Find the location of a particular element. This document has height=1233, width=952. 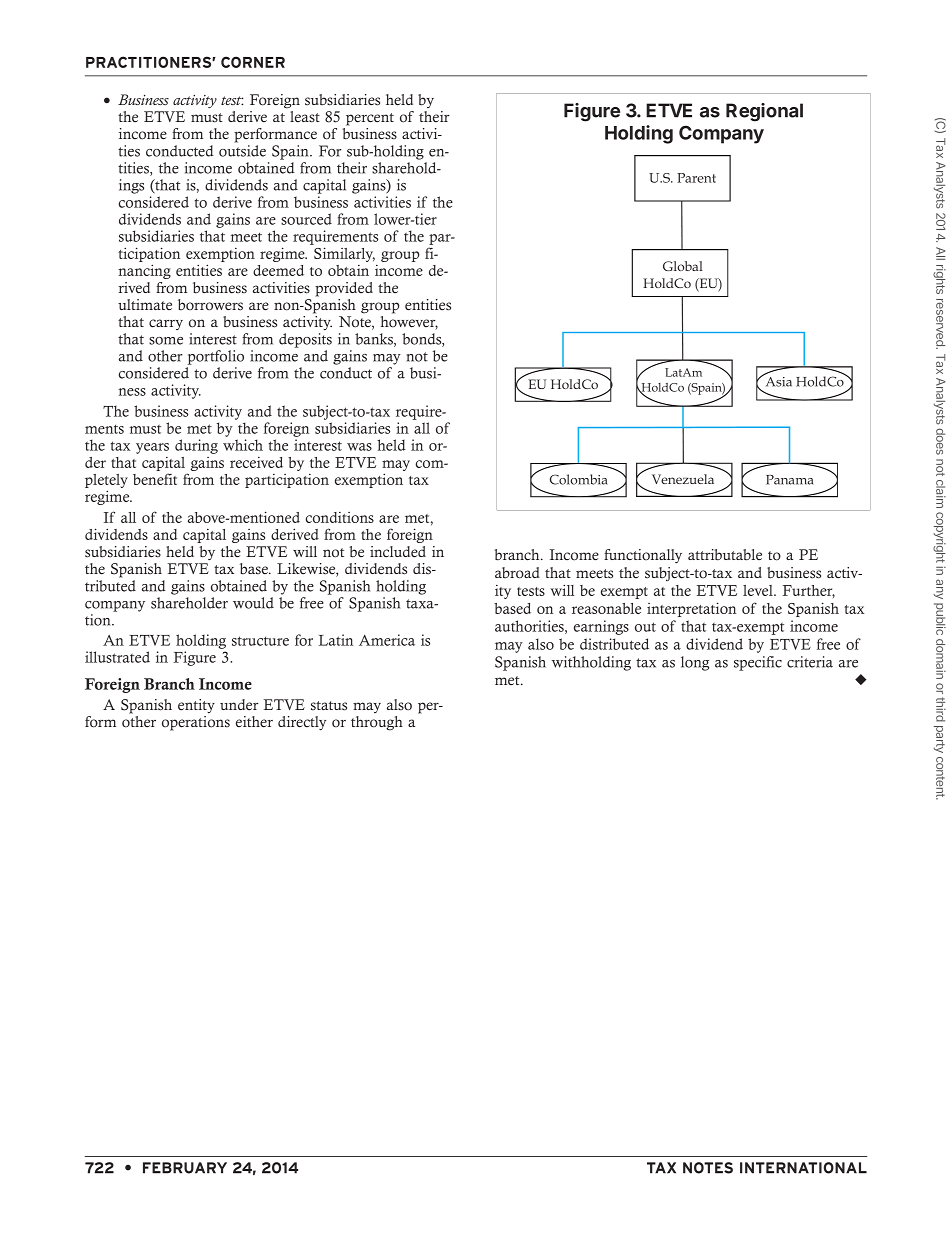

specific is located at coordinates (758, 663).
